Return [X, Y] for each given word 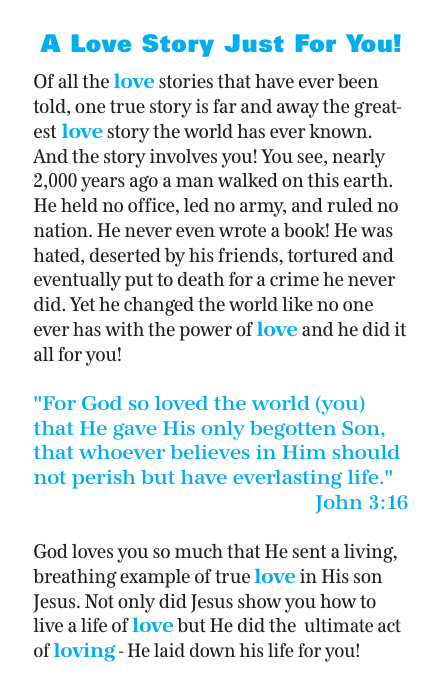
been [357, 81]
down [212, 650]
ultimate [338, 625]
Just [254, 43]
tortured [322, 255]
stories [186, 81]
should [366, 452]
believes [209, 452]
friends [249, 256]
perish [103, 479]
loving [85, 652]
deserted [125, 255]
